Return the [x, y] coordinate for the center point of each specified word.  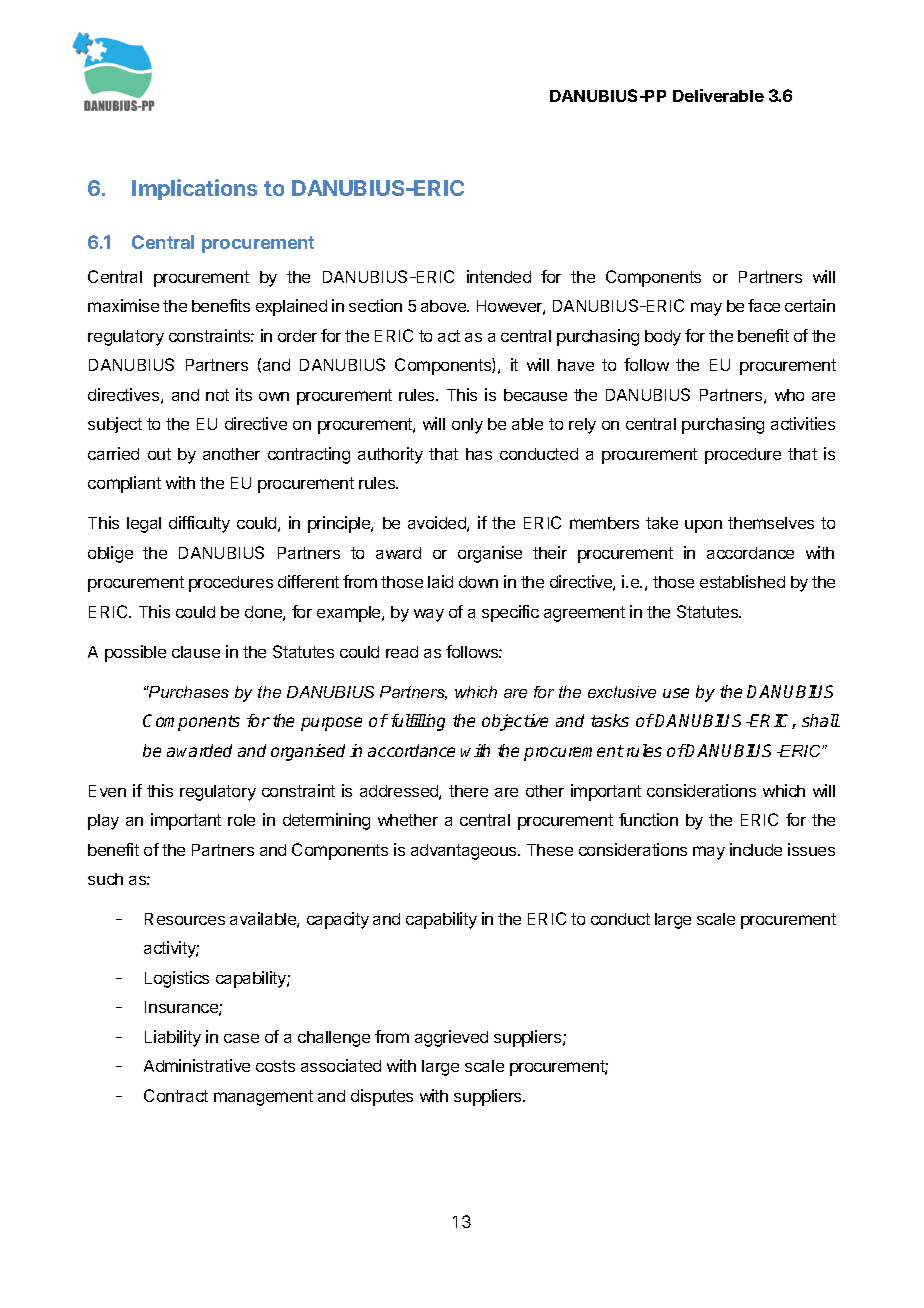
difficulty [199, 524]
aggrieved [451, 1038]
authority [390, 455]
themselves [771, 523]
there [468, 791]
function [648, 819]
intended [499, 276]
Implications [194, 189]
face [764, 305]
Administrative [197, 1065]
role [241, 820]
